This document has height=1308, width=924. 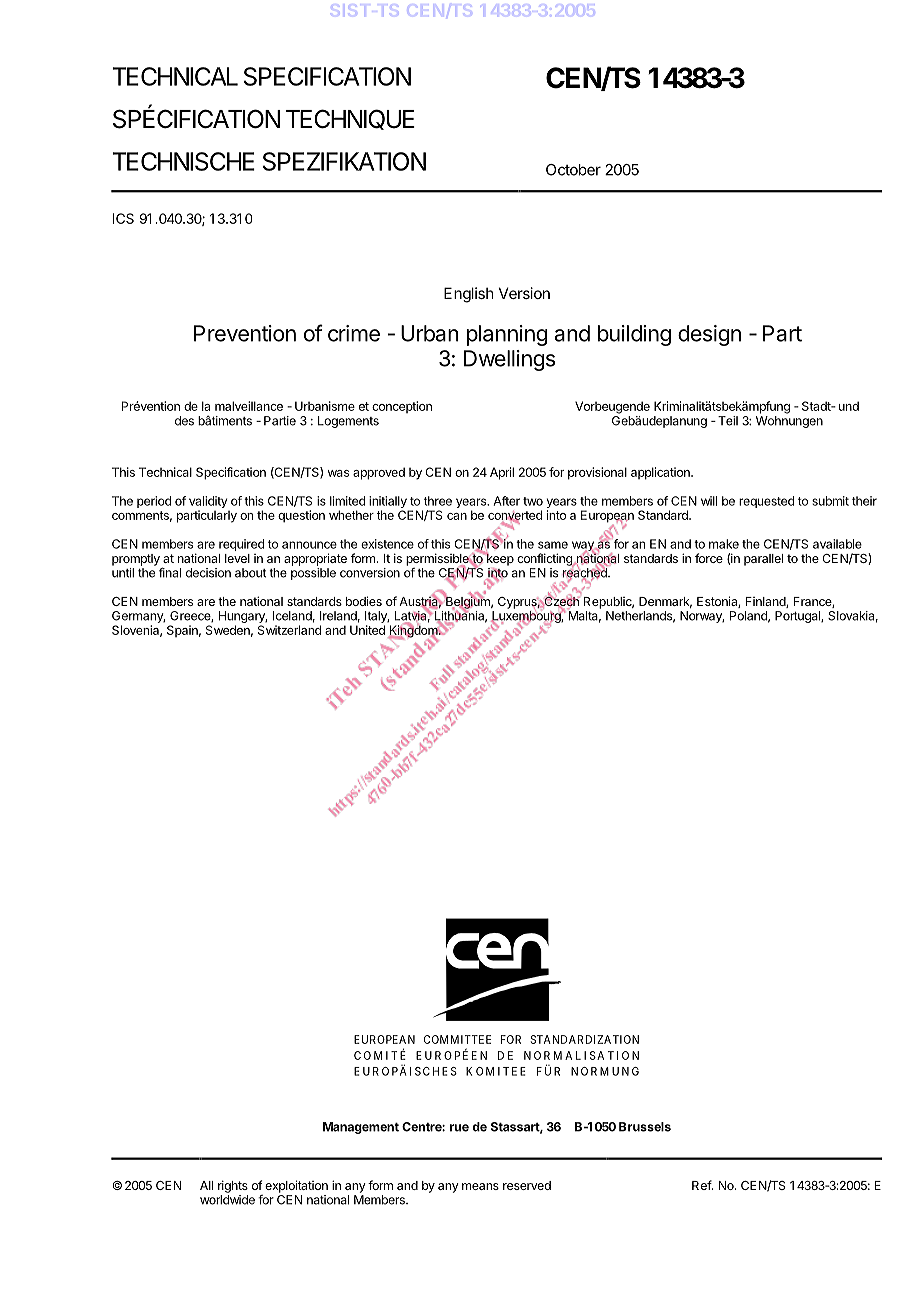 What do you see at coordinates (709, 335) in the document?
I see `design` at bounding box center [709, 335].
